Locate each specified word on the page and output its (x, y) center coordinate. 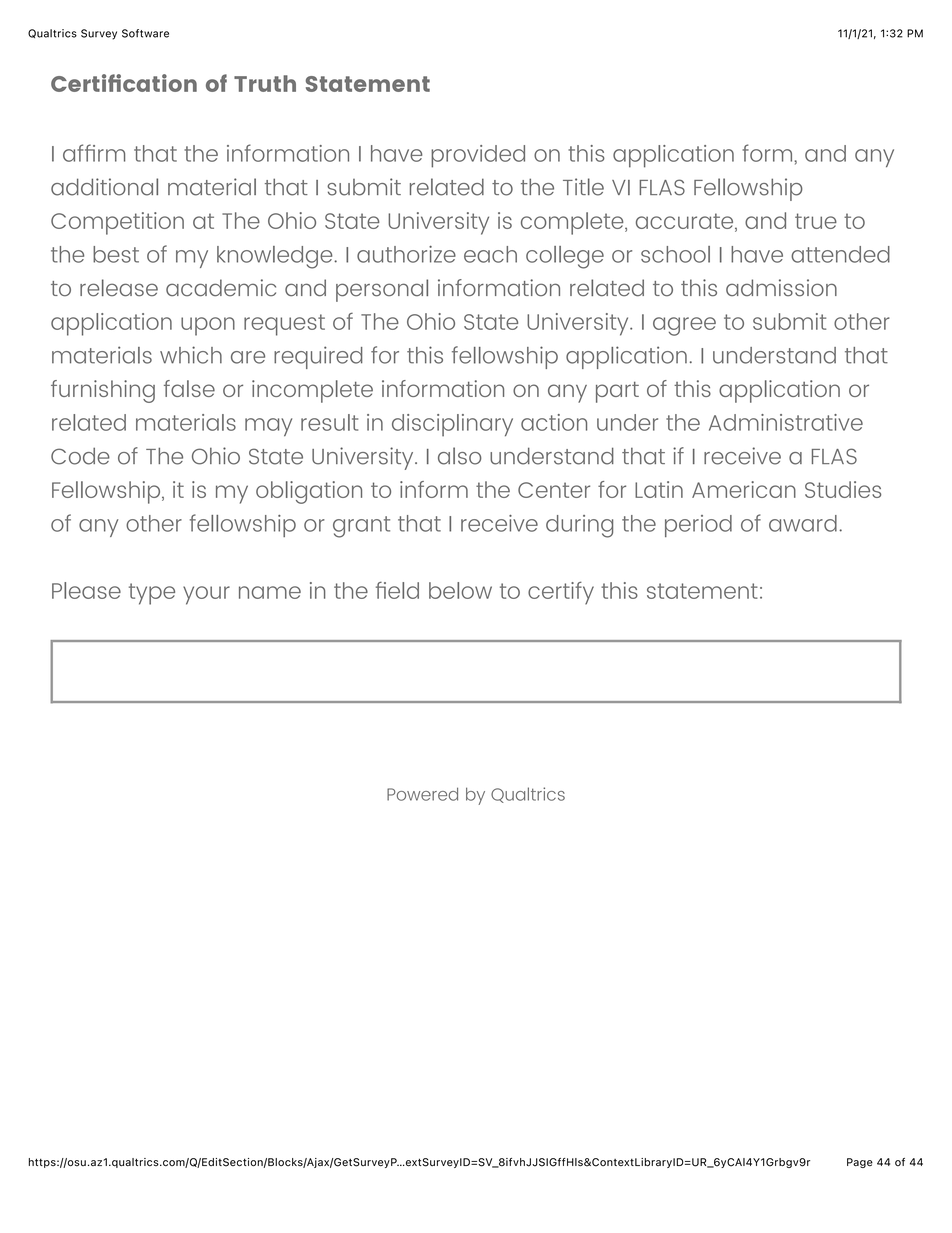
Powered (422, 794)
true (816, 221)
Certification (124, 83)
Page (860, 1163)
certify (561, 593)
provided (478, 156)
